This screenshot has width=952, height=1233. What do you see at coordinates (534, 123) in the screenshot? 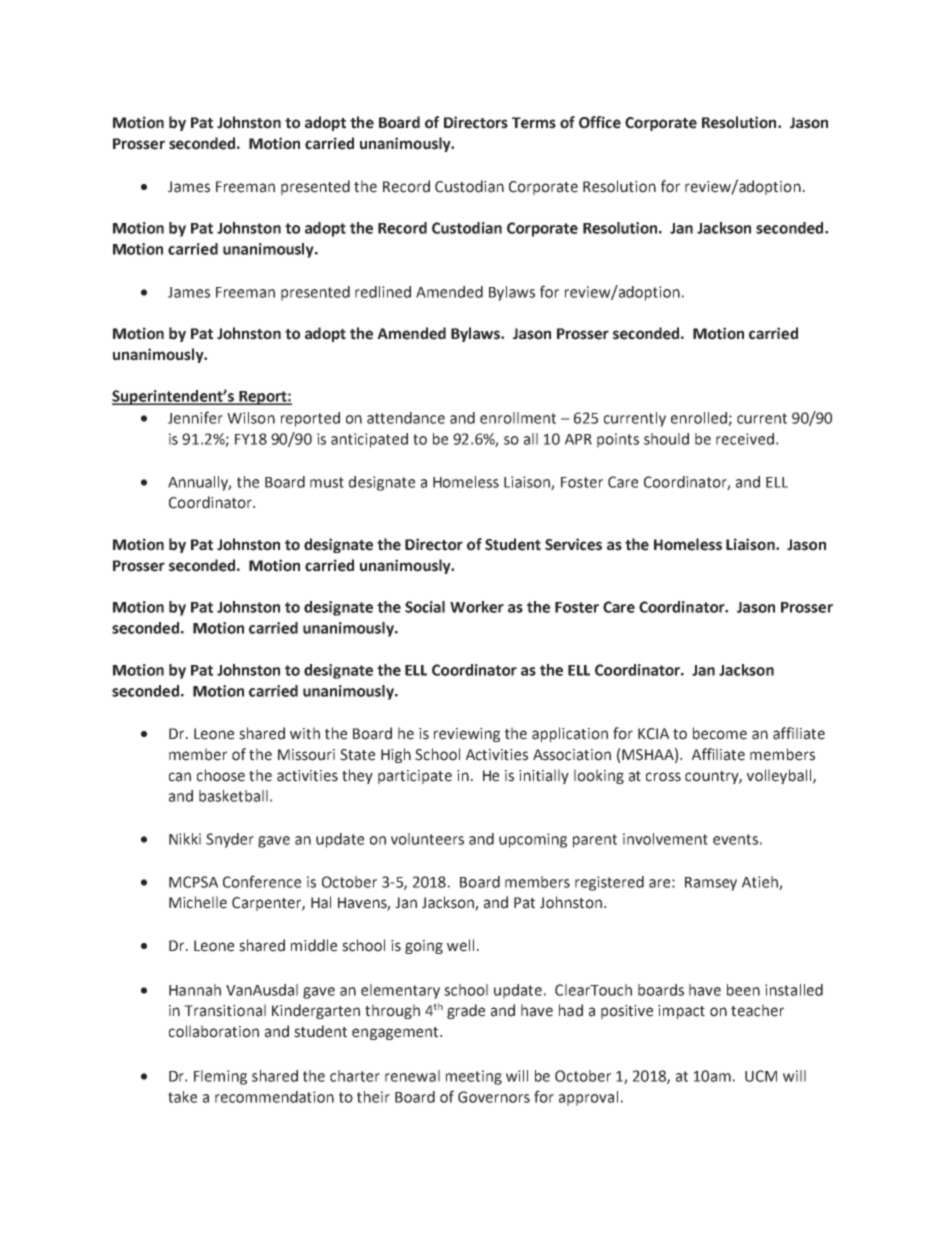
I see `Terms` at bounding box center [534, 123].
